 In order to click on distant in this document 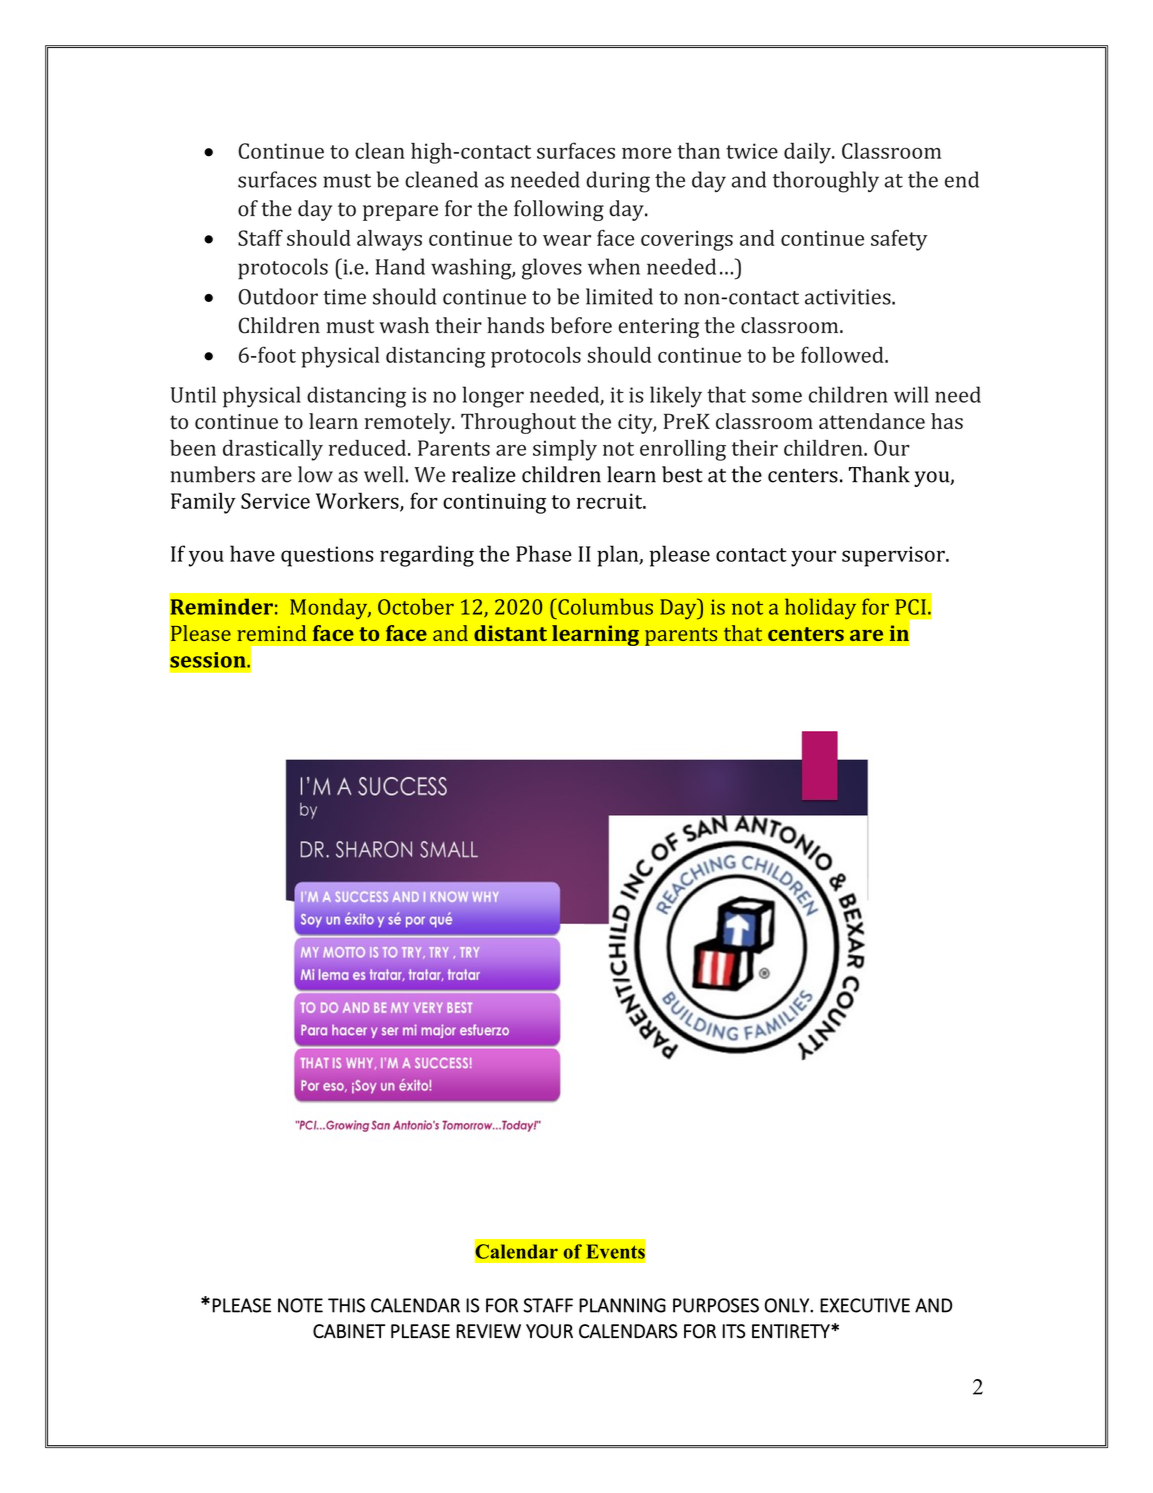, I will do `click(510, 633)`.
